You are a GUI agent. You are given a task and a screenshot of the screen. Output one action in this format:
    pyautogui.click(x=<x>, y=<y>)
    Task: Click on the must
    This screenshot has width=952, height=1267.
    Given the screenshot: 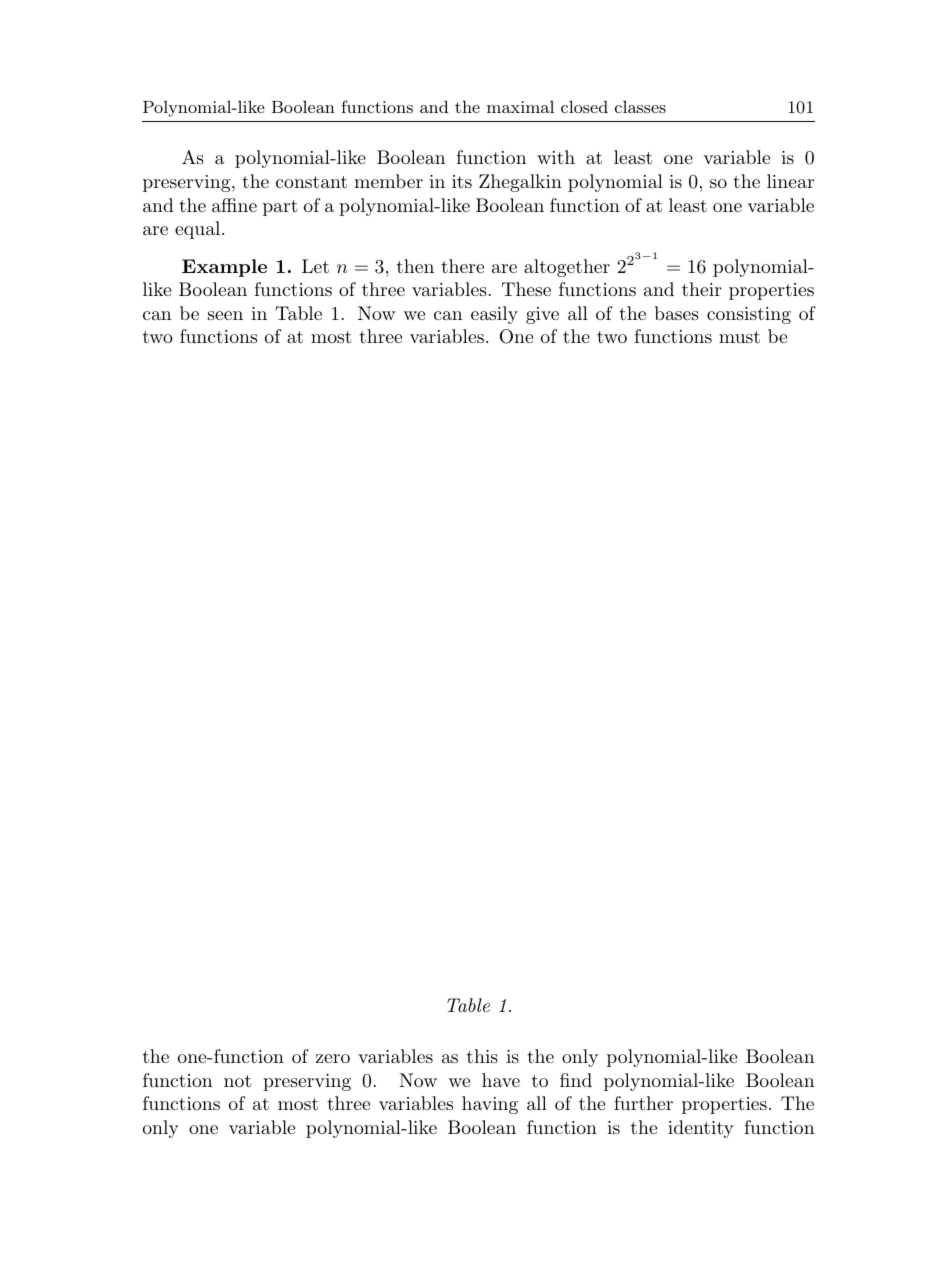 What is the action you would take?
    pyautogui.click(x=739, y=337)
